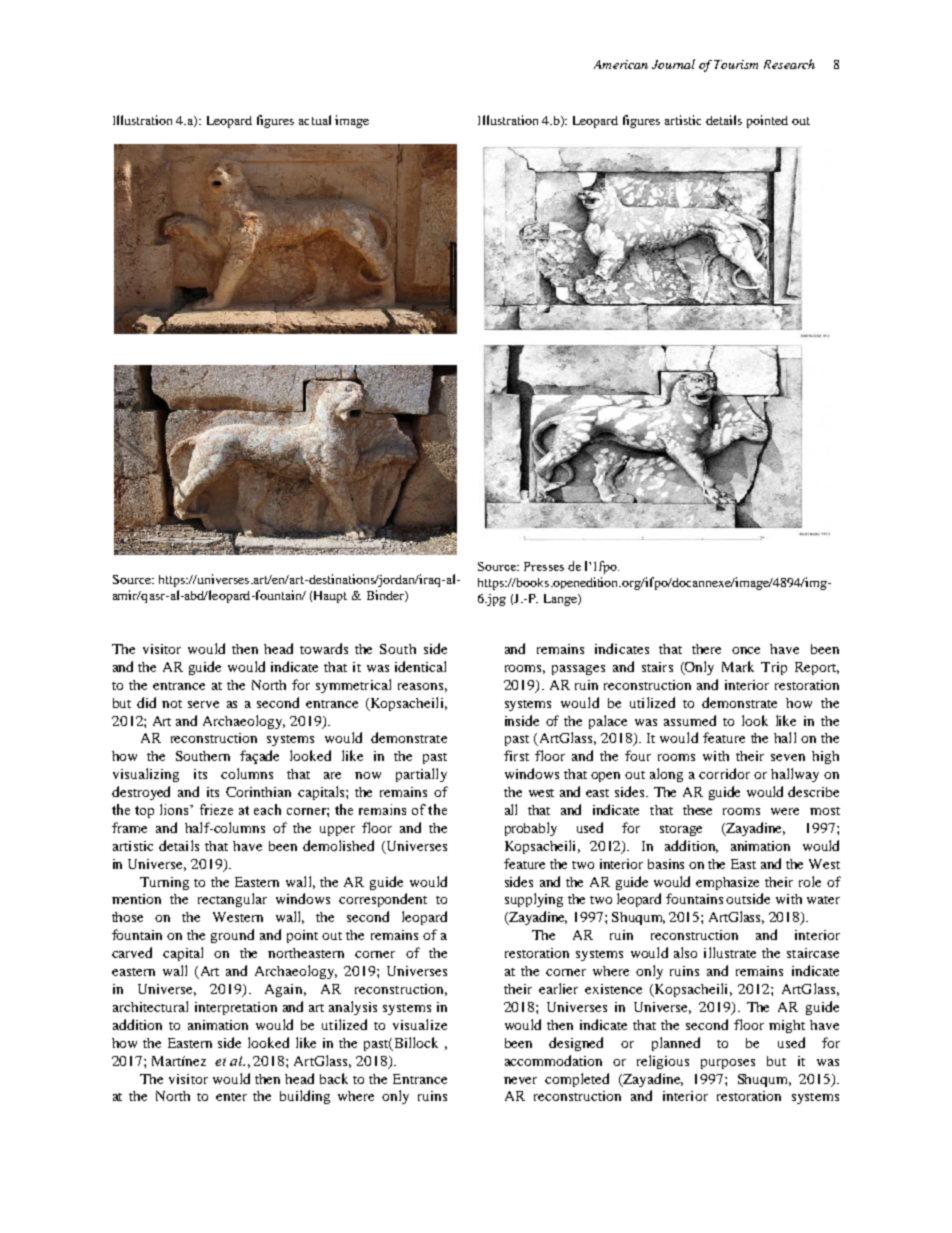  I want to click on American, so click(621, 64).
